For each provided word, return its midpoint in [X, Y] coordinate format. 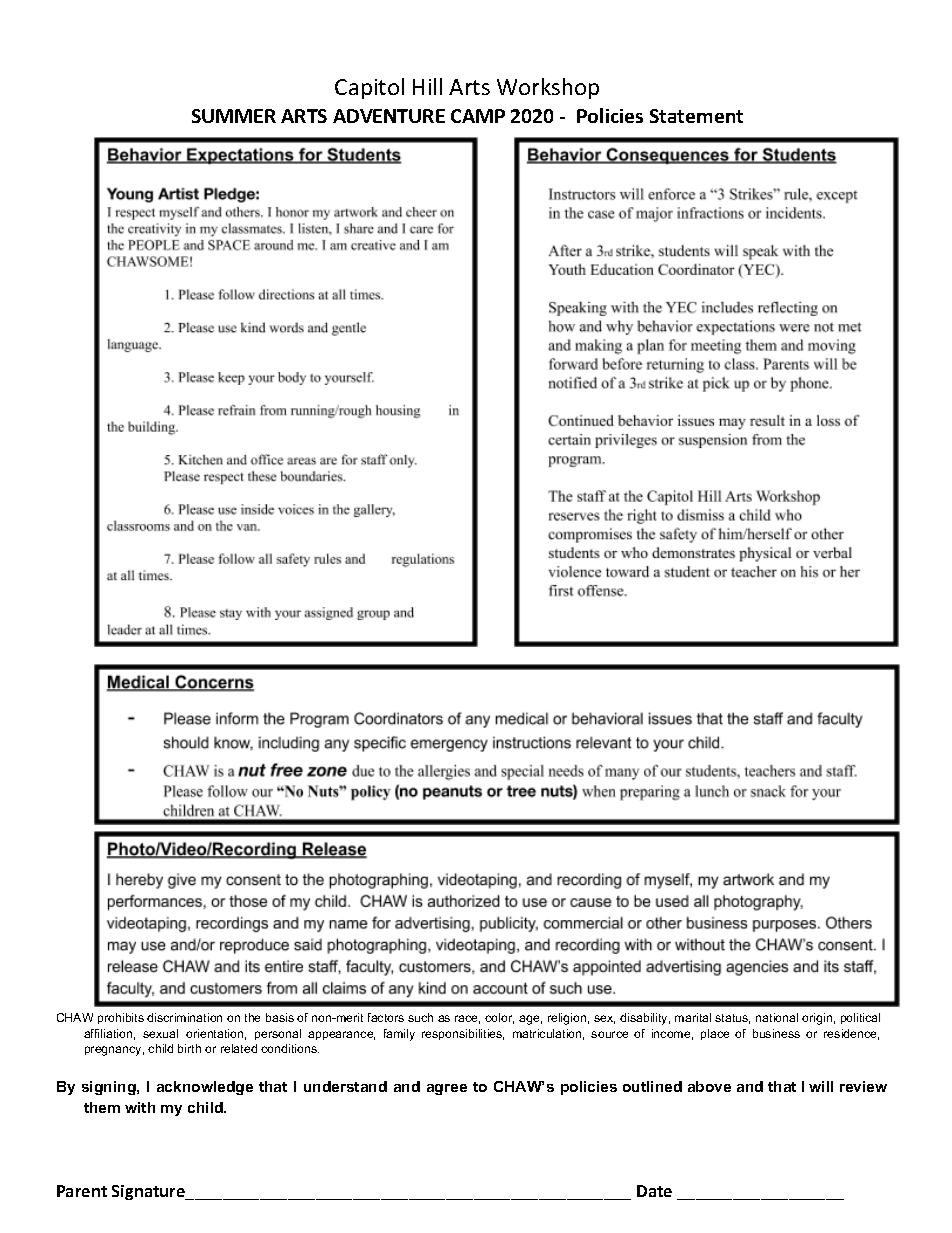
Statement [696, 116]
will [821, 1086]
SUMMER [234, 116]
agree [447, 1089]
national [777, 1017]
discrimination [184, 1017]
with [140, 1107]
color [499, 1018]
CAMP [478, 116]
